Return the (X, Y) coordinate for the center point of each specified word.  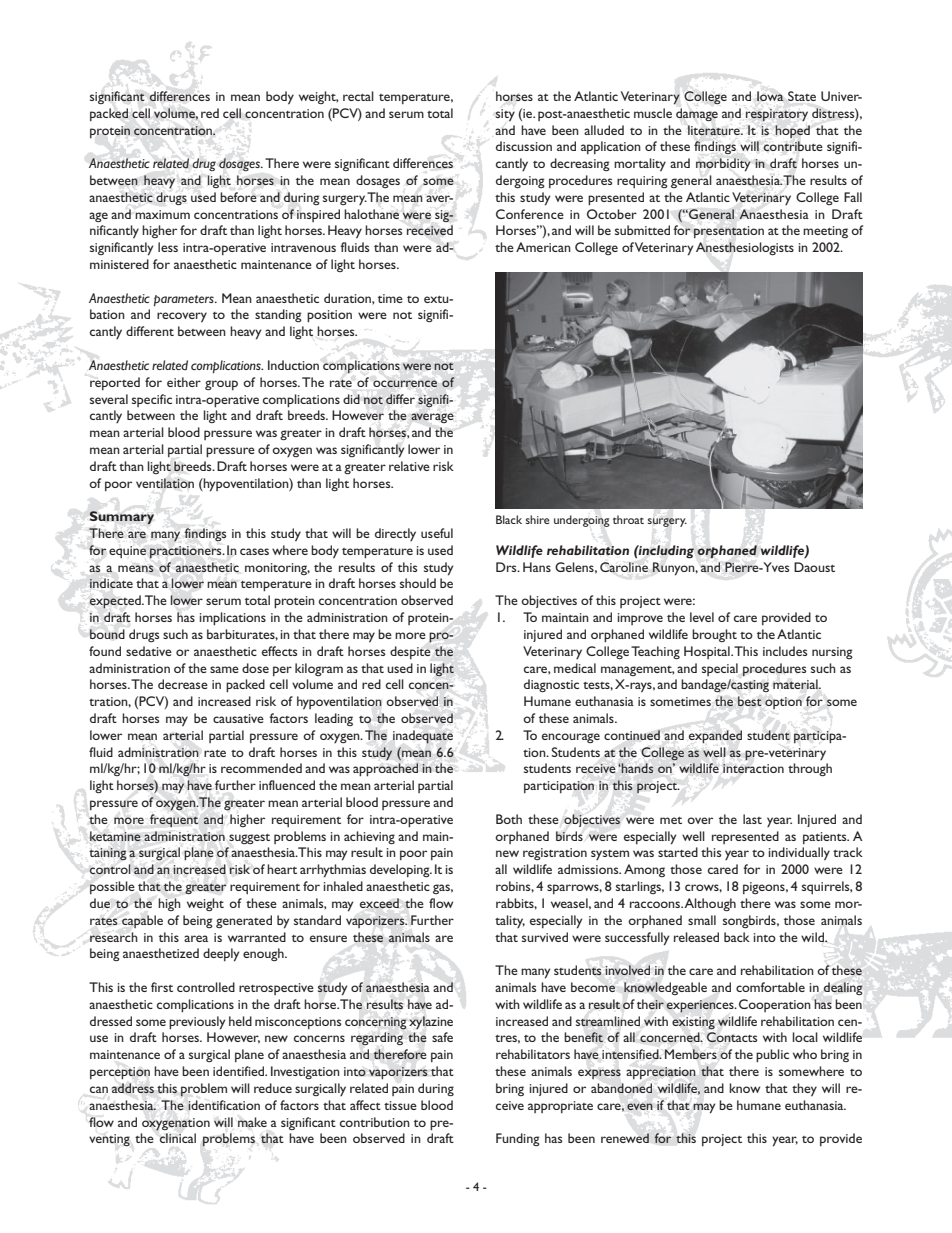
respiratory (777, 115)
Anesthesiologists (745, 248)
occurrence (405, 383)
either (184, 382)
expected (116, 602)
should (418, 583)
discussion (524, 146)
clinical (178, 1138)
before (238, 197)
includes (785, 651)
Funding (518, 1139)
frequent (174, 820)
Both (509, 819)
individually (799, 854)
